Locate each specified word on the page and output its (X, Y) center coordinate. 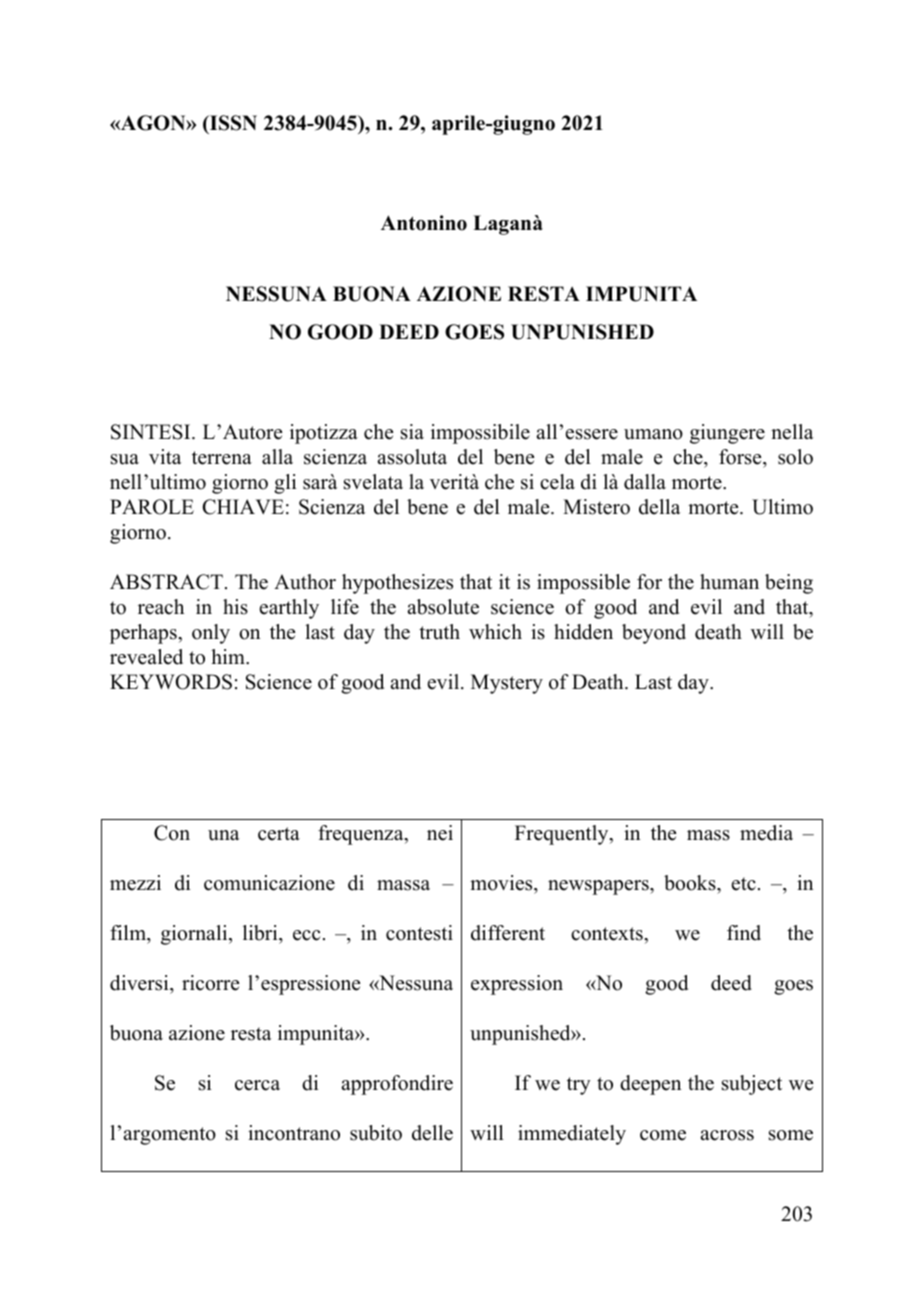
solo (795, 457)
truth (439, 632)
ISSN (232, 123)
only (211, 634)
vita (165, 456)
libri (261, 933)
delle (432, 1133)
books (691, 883)
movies (502, 883)
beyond (654, 634)
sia (412, 432)
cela (557, 482)
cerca (257, 1085)
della (659, 507)
